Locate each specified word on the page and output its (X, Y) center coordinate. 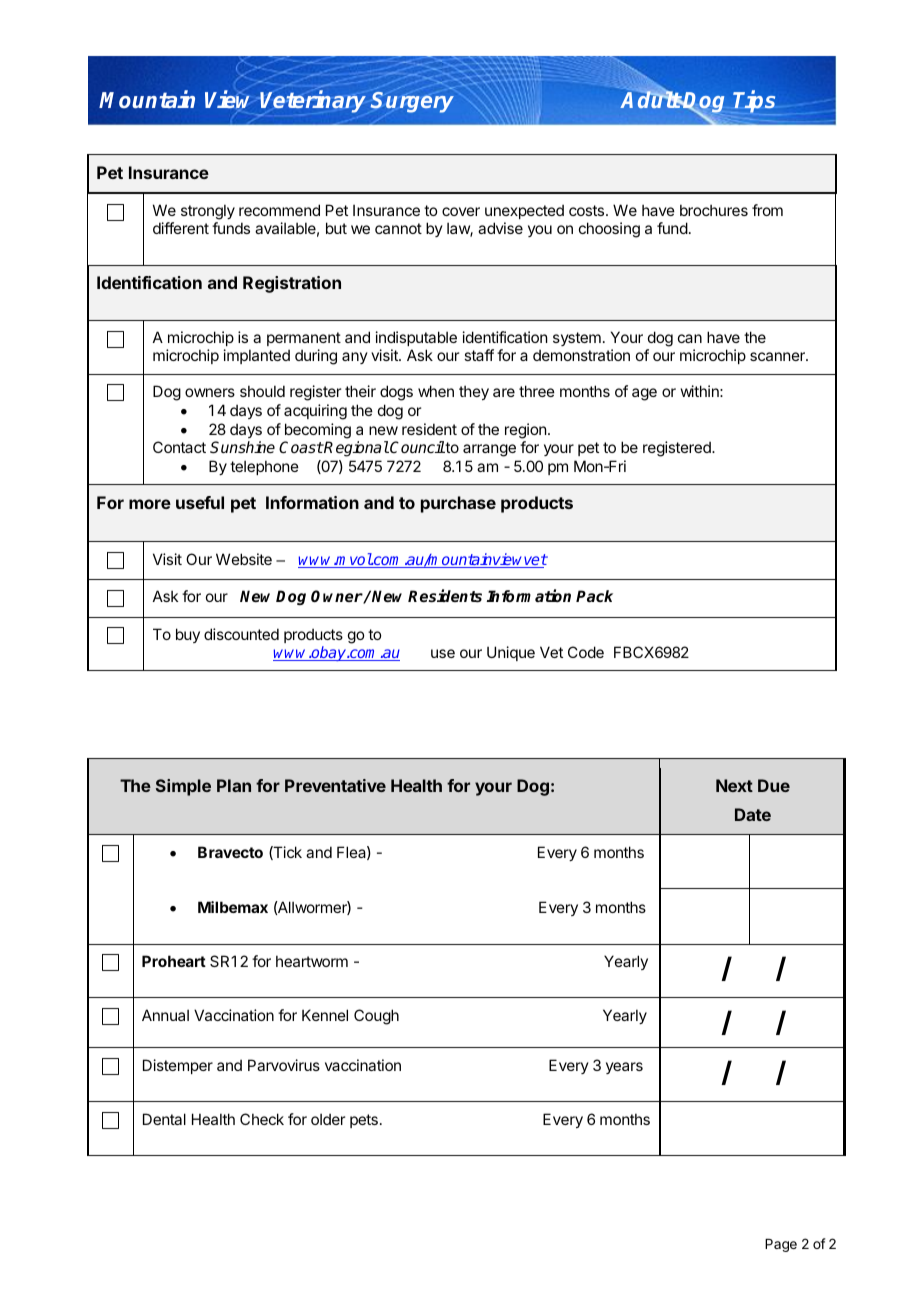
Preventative (335, 785)
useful (200, 502)
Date (753, 814)
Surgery (412, 102)
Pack (594, 596)
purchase (458, 504)
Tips (753, 102)
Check (262, 1119)
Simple (183, 787)
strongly (208, 213)
